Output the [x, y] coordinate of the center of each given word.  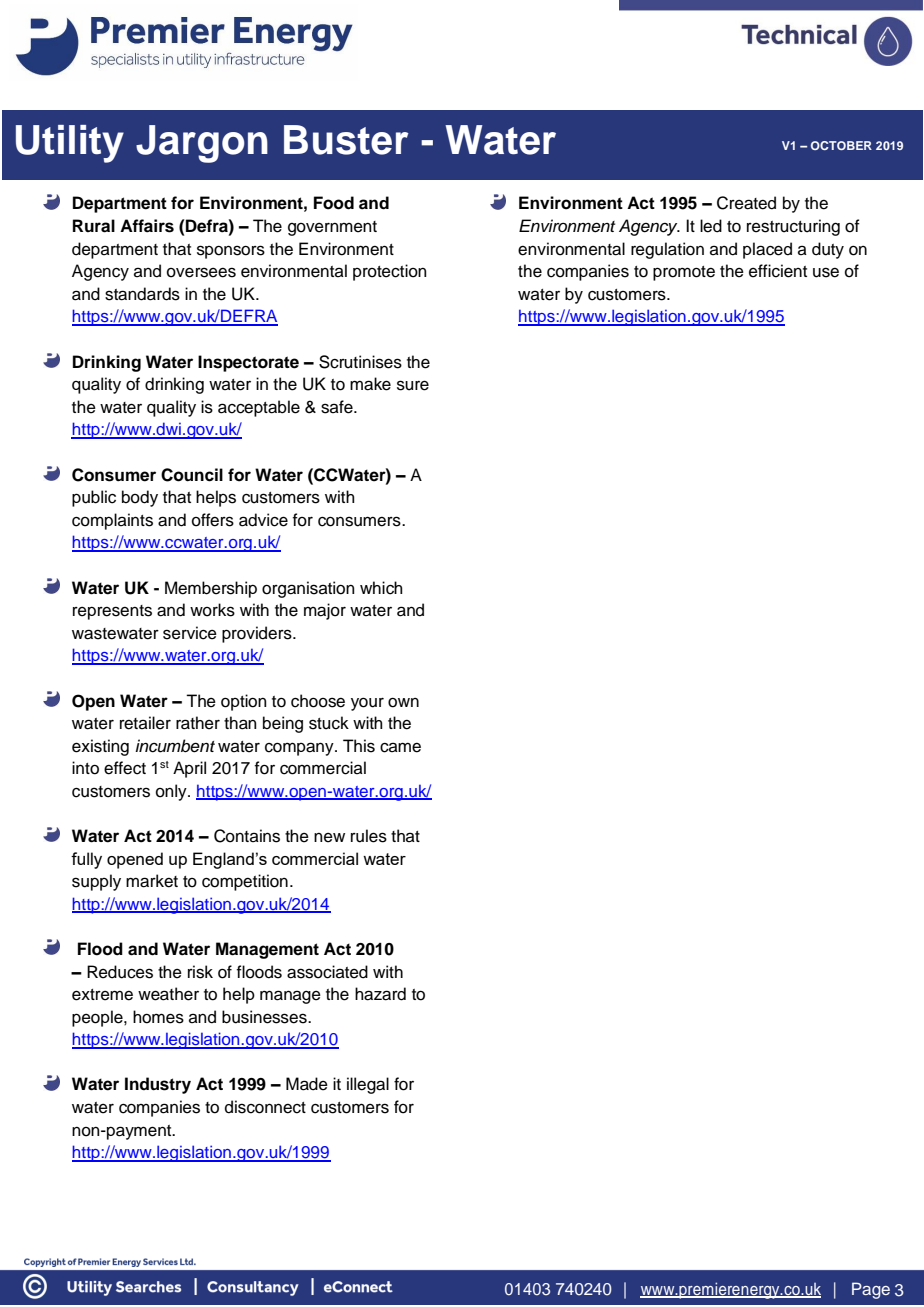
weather [168, 994]
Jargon [202, 144]
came [400, 747]
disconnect [265, 1107]
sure [413, 385]
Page [871, 1290]
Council [192, 475]
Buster [346, 140]
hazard [380, 994]
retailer [145, 723]
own [403, 702]
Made [307, 1084]
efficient [778, 271]
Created [746, 203]
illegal [368, 1085]
